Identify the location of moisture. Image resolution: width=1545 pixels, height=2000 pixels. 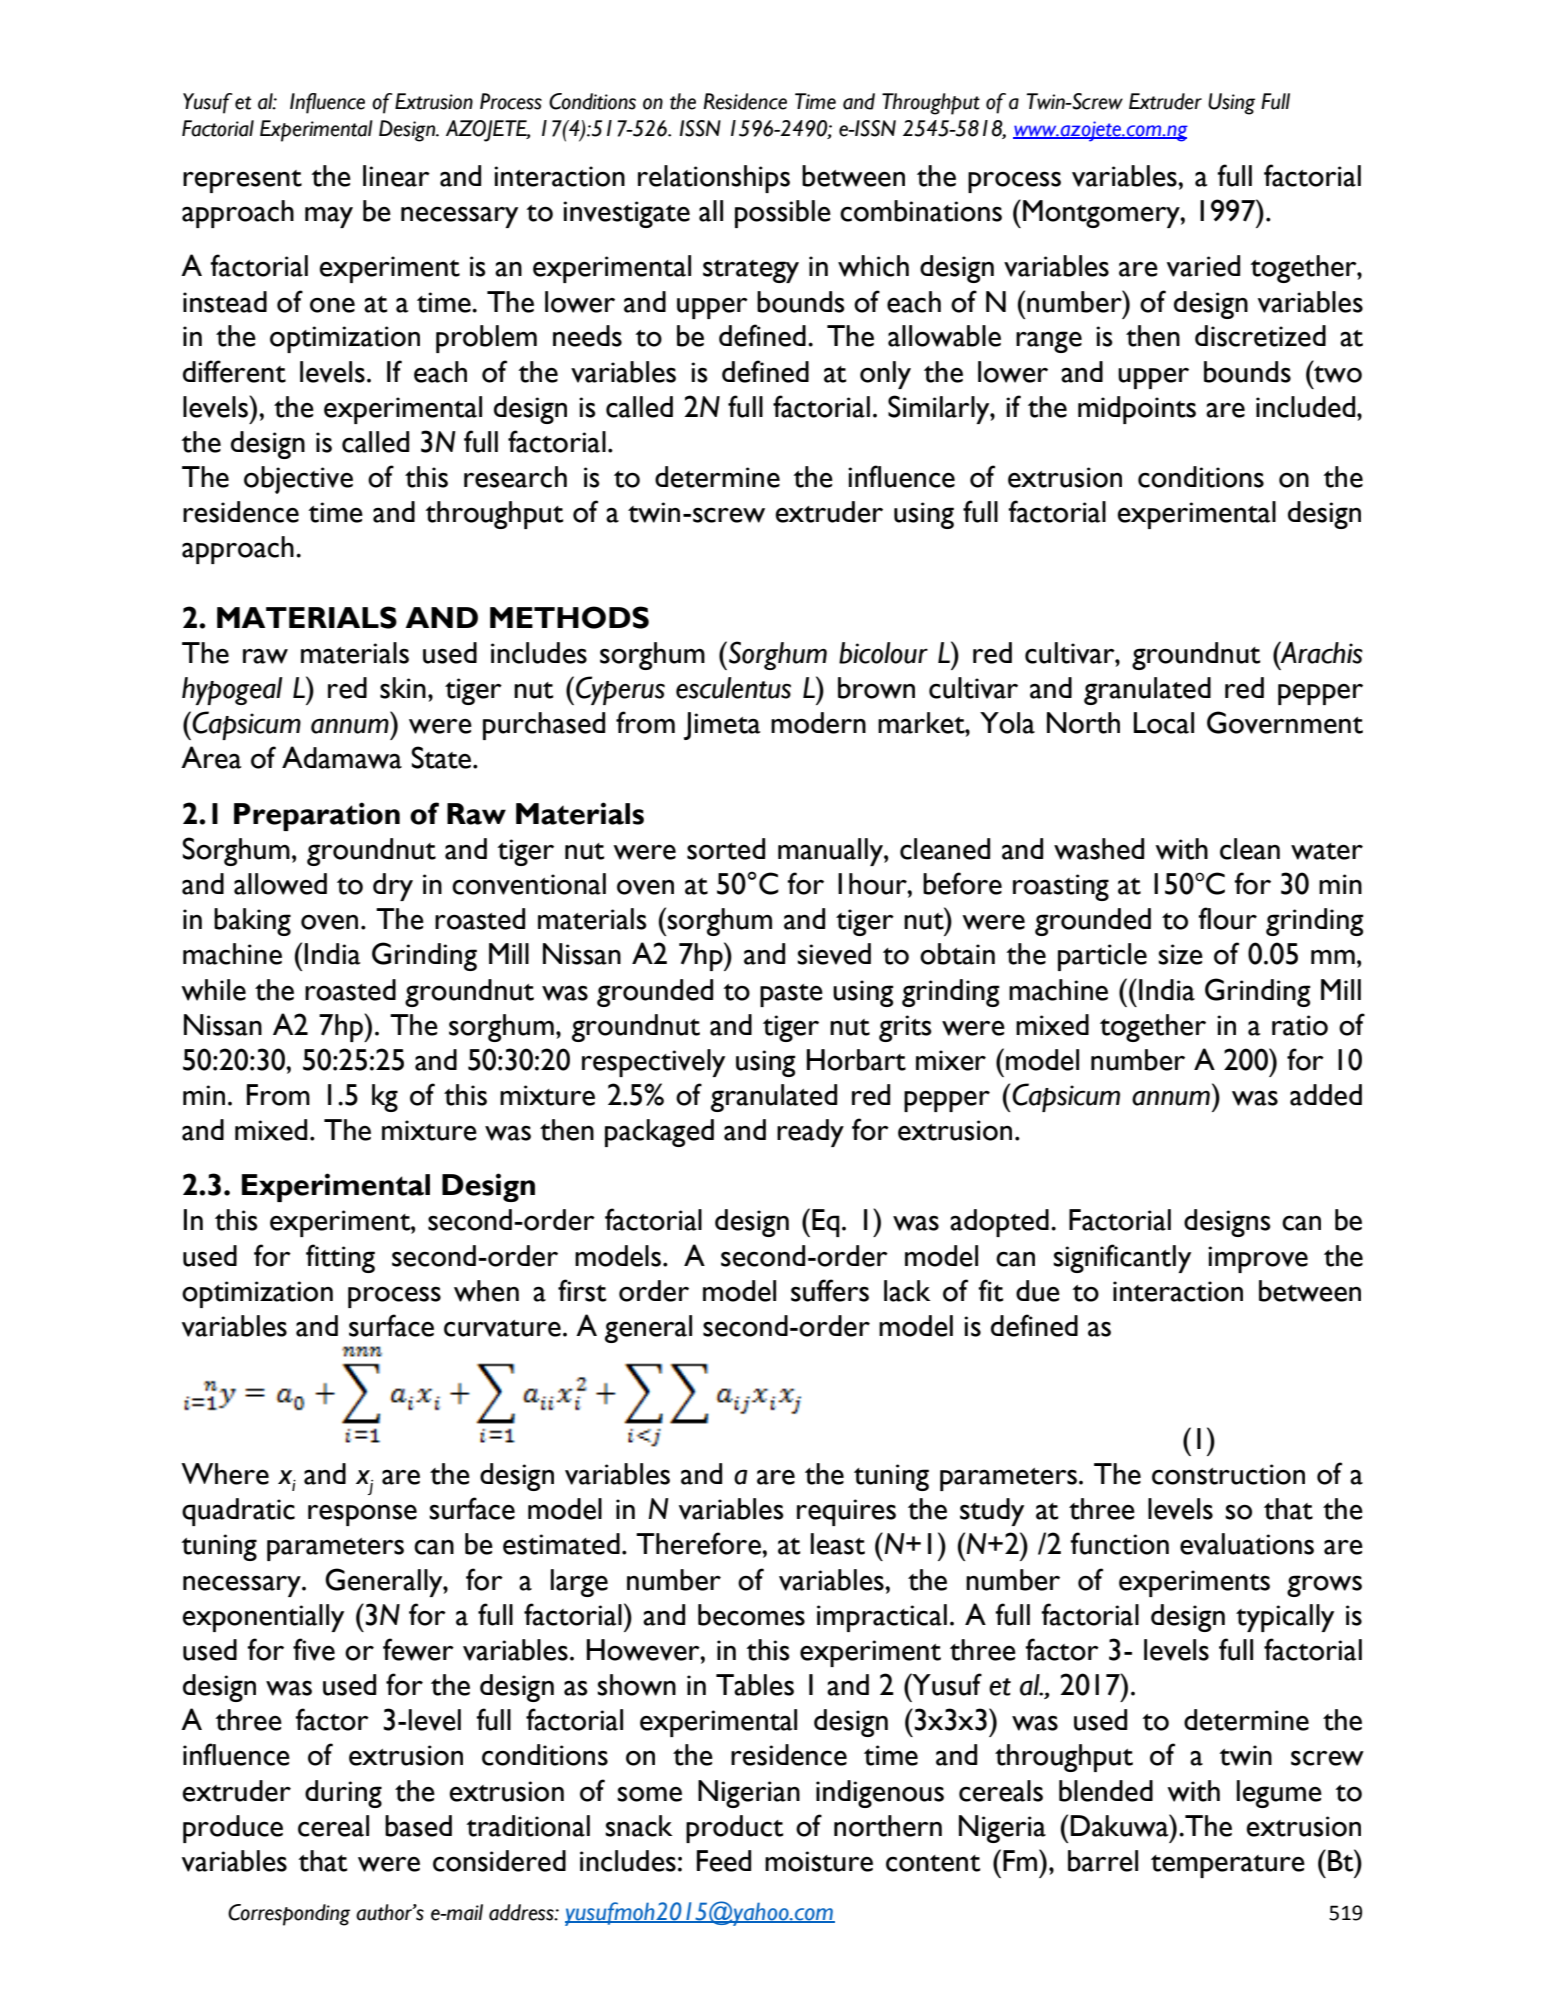
(819, 1861).
